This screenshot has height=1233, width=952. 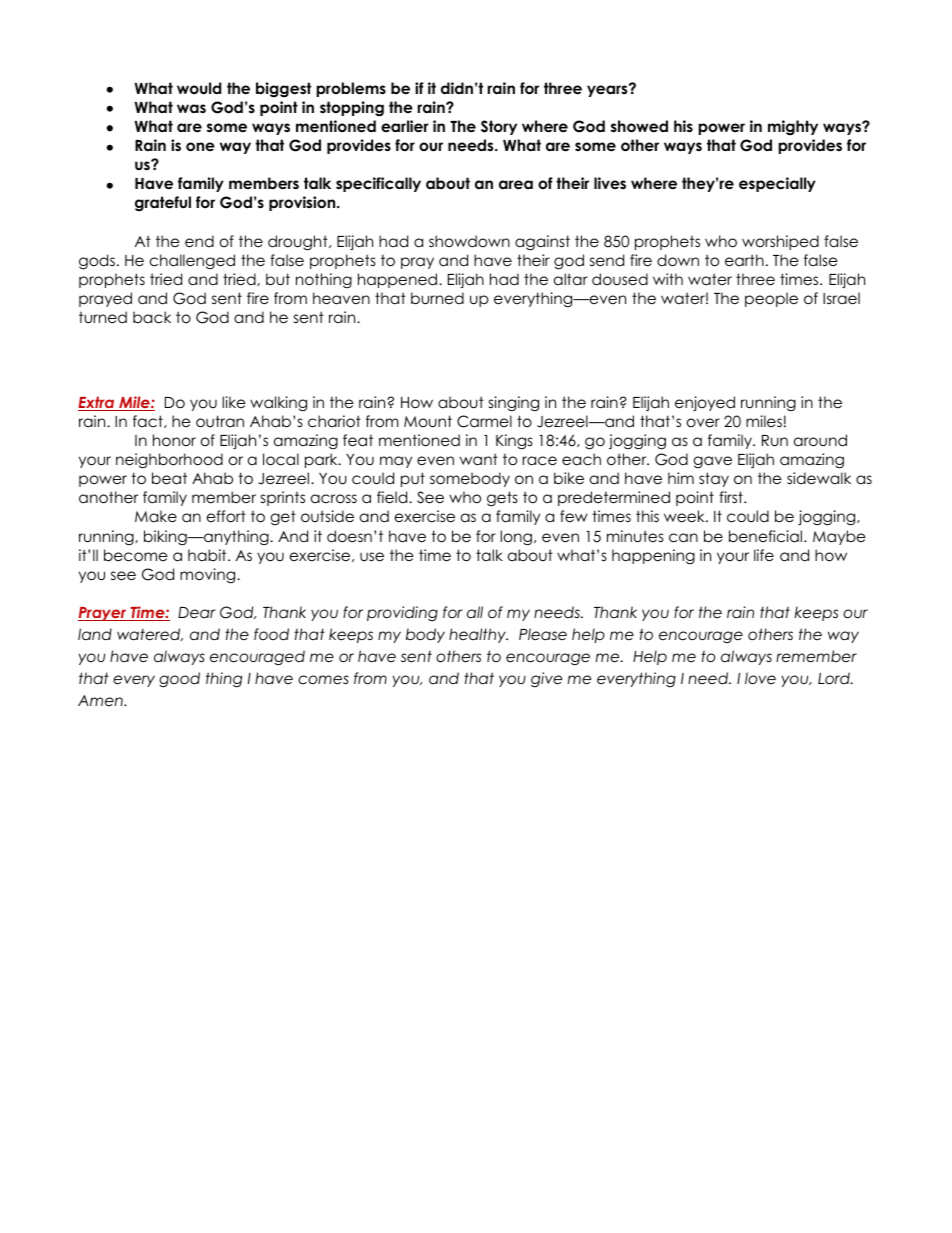 What do you see at coordinates (152, 317) in the screenshot?
I see `back` at bounding box center [152, 317].
